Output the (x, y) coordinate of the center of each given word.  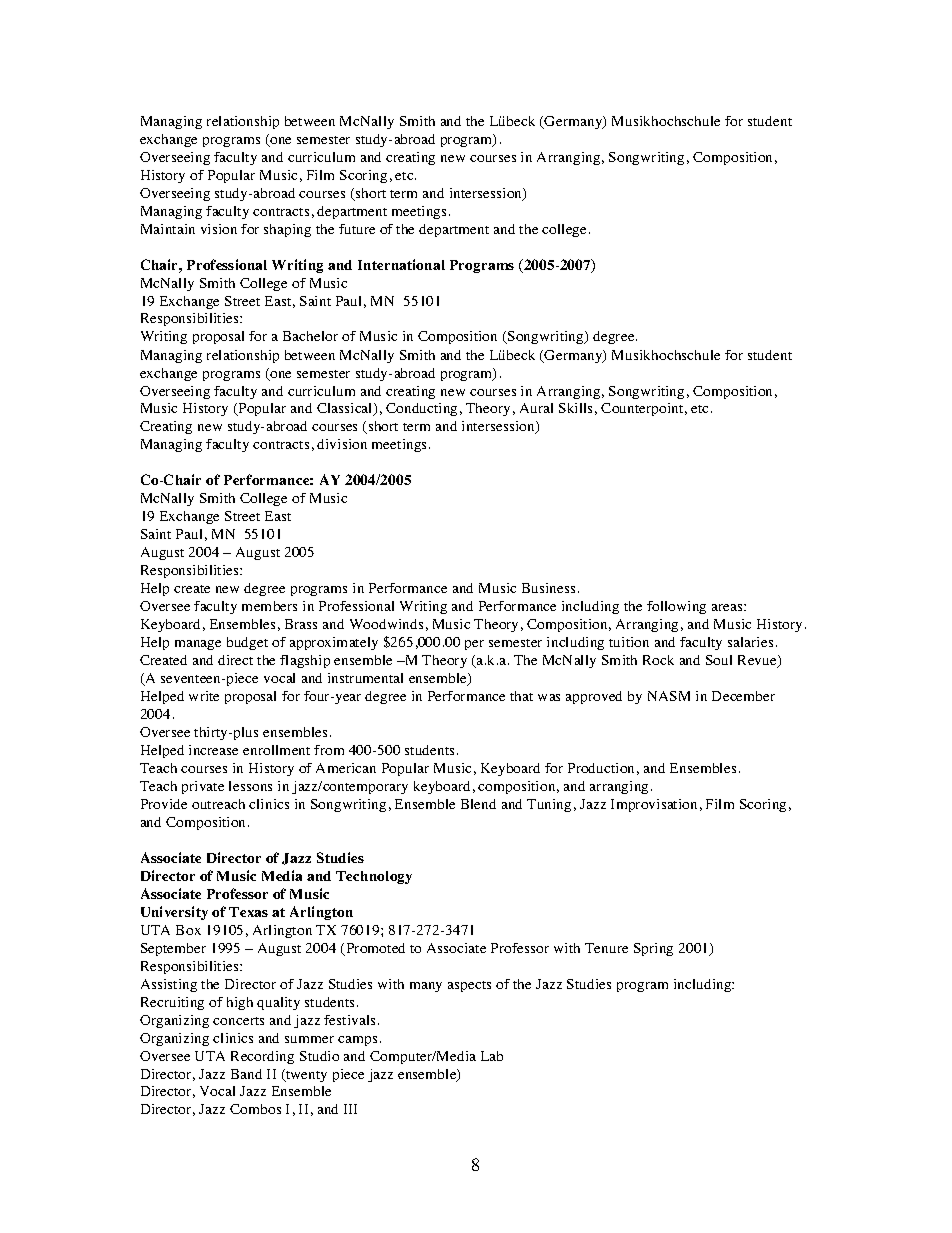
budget (247, 643)
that (521, 696)
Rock (658, 660)
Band (246, 1074)
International (401, 264)
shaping (287, 230)
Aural (536, 408)
